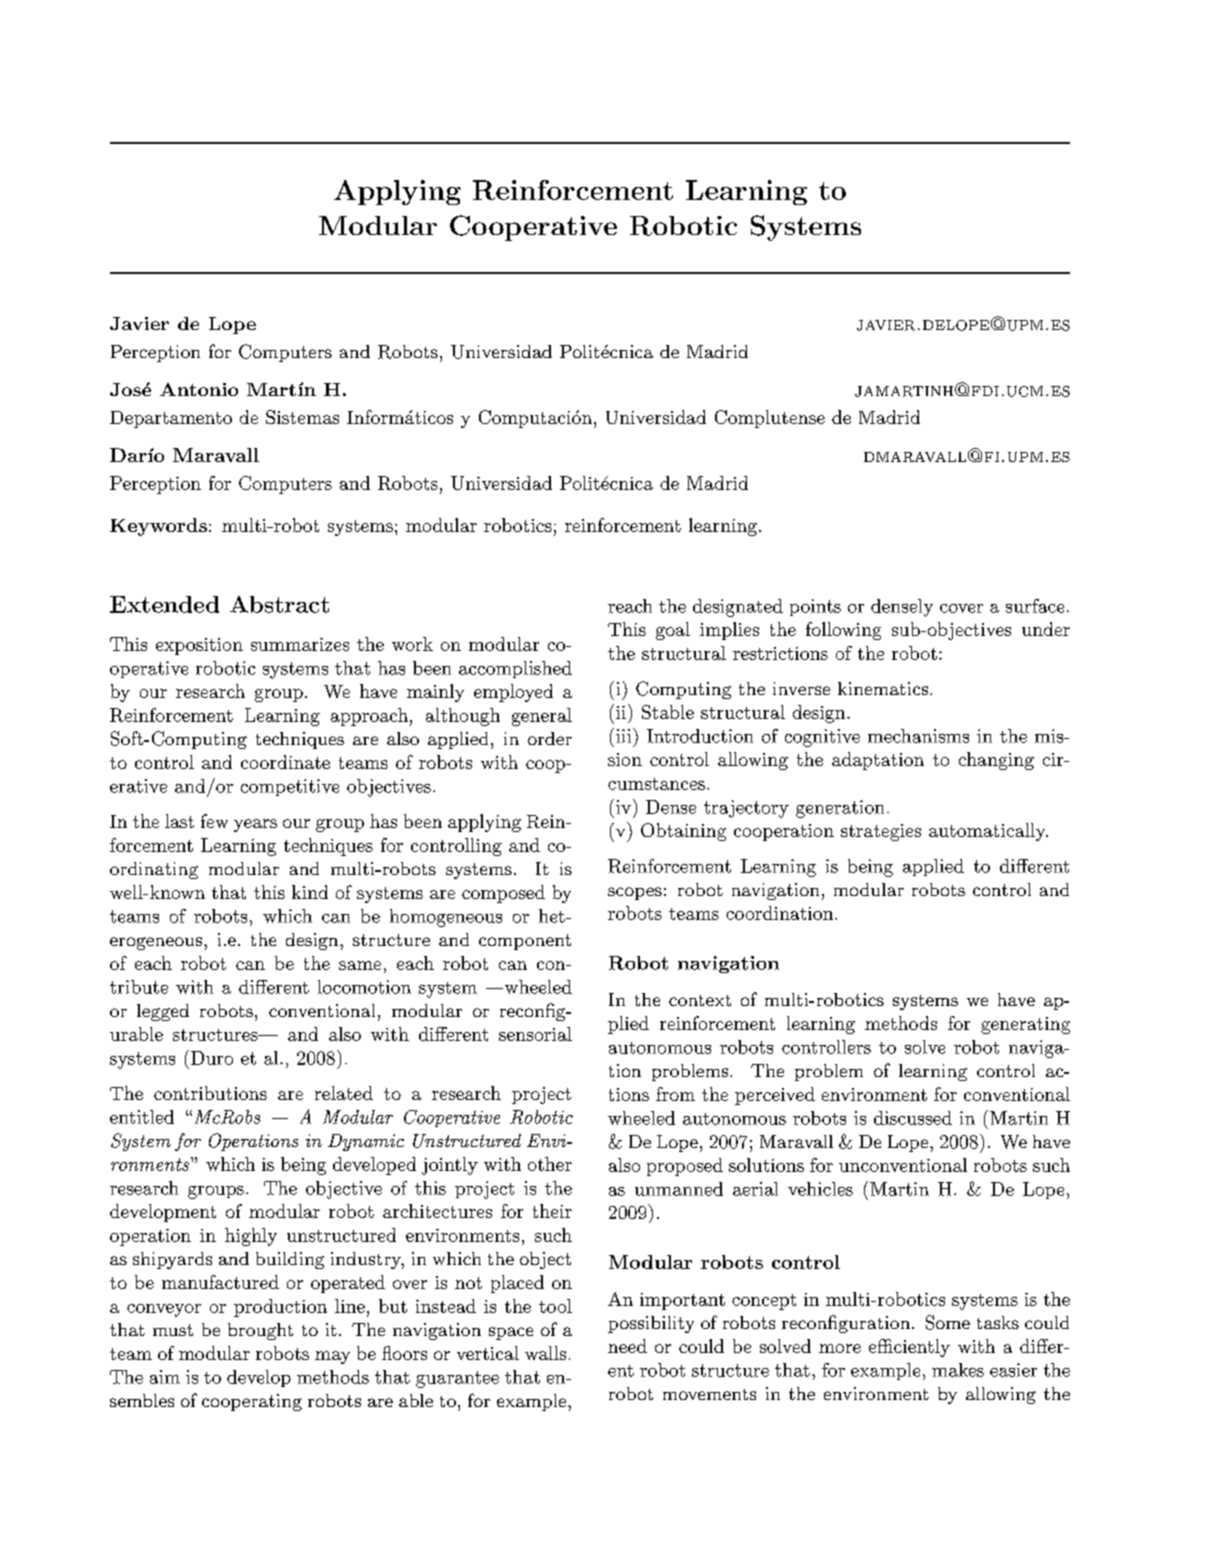  I want to click on makes, so click(958, 1370).
